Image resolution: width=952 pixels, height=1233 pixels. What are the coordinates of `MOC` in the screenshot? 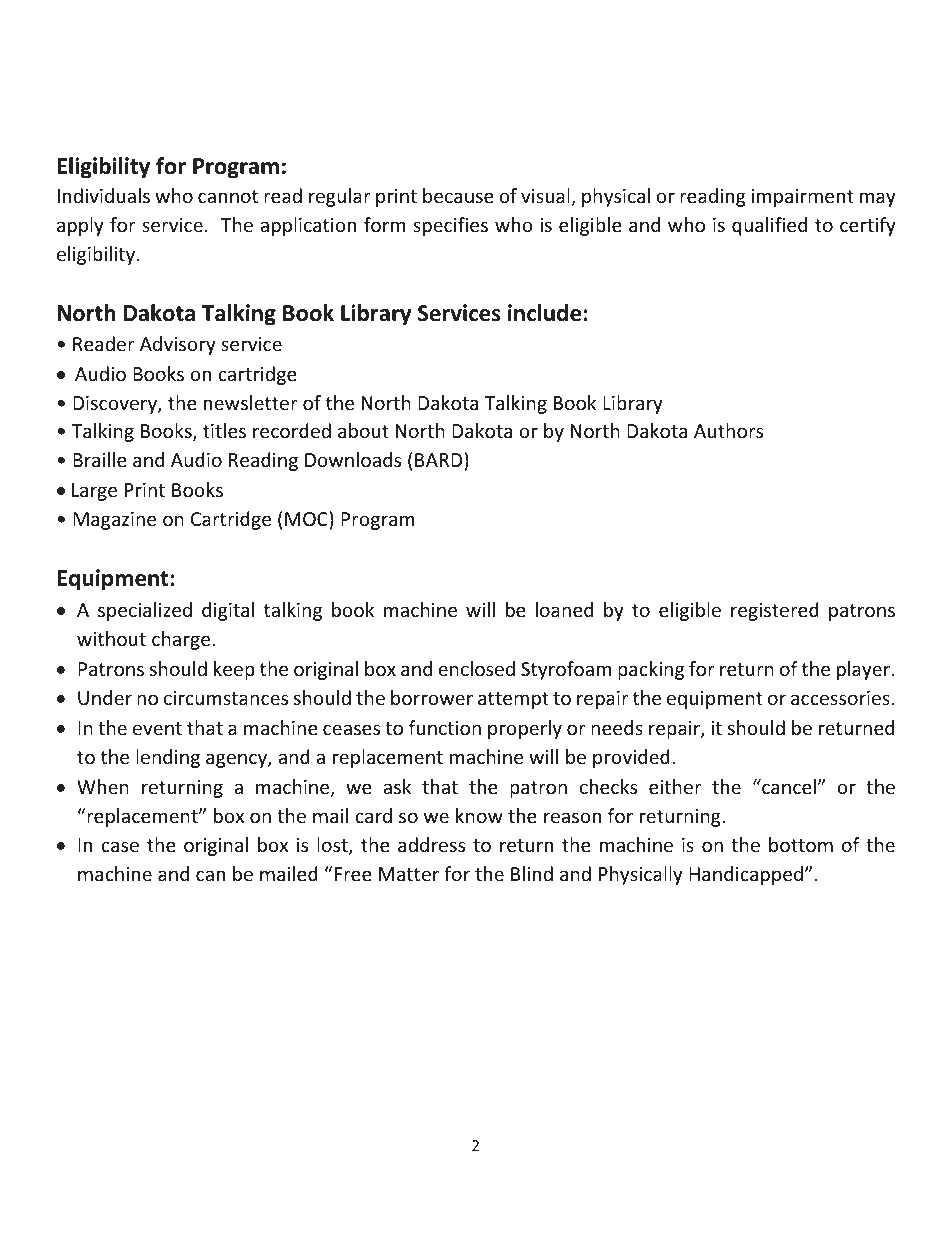 It's located at (307, 518).
